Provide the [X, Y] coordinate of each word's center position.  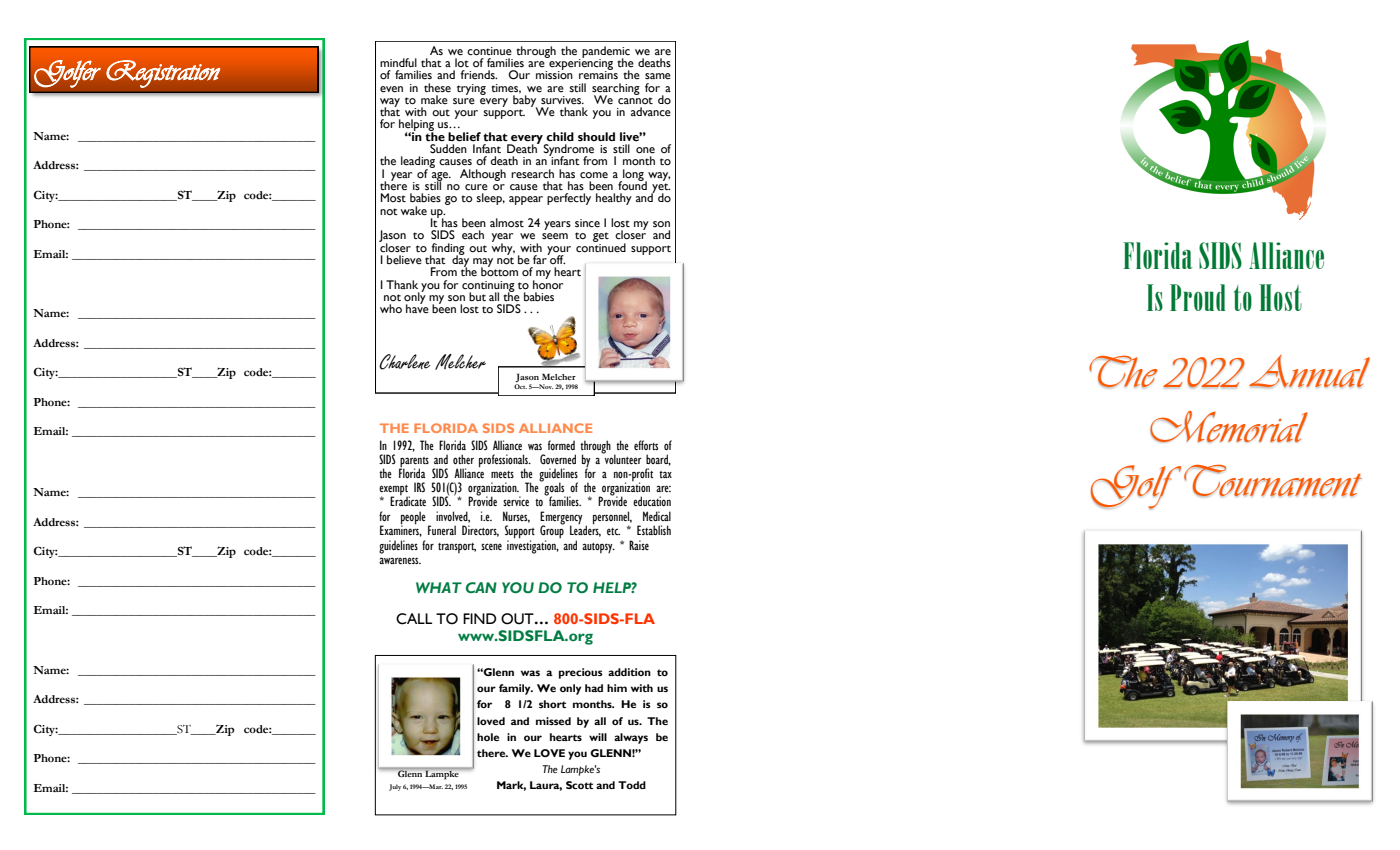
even [391, 89]
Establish [654, 530]
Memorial [1229, 427]
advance [651, 111]
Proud [1198, 297]
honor [548, 283]
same [658, 76]
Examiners [401, 530]
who [391, 308]
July [395, 787]
